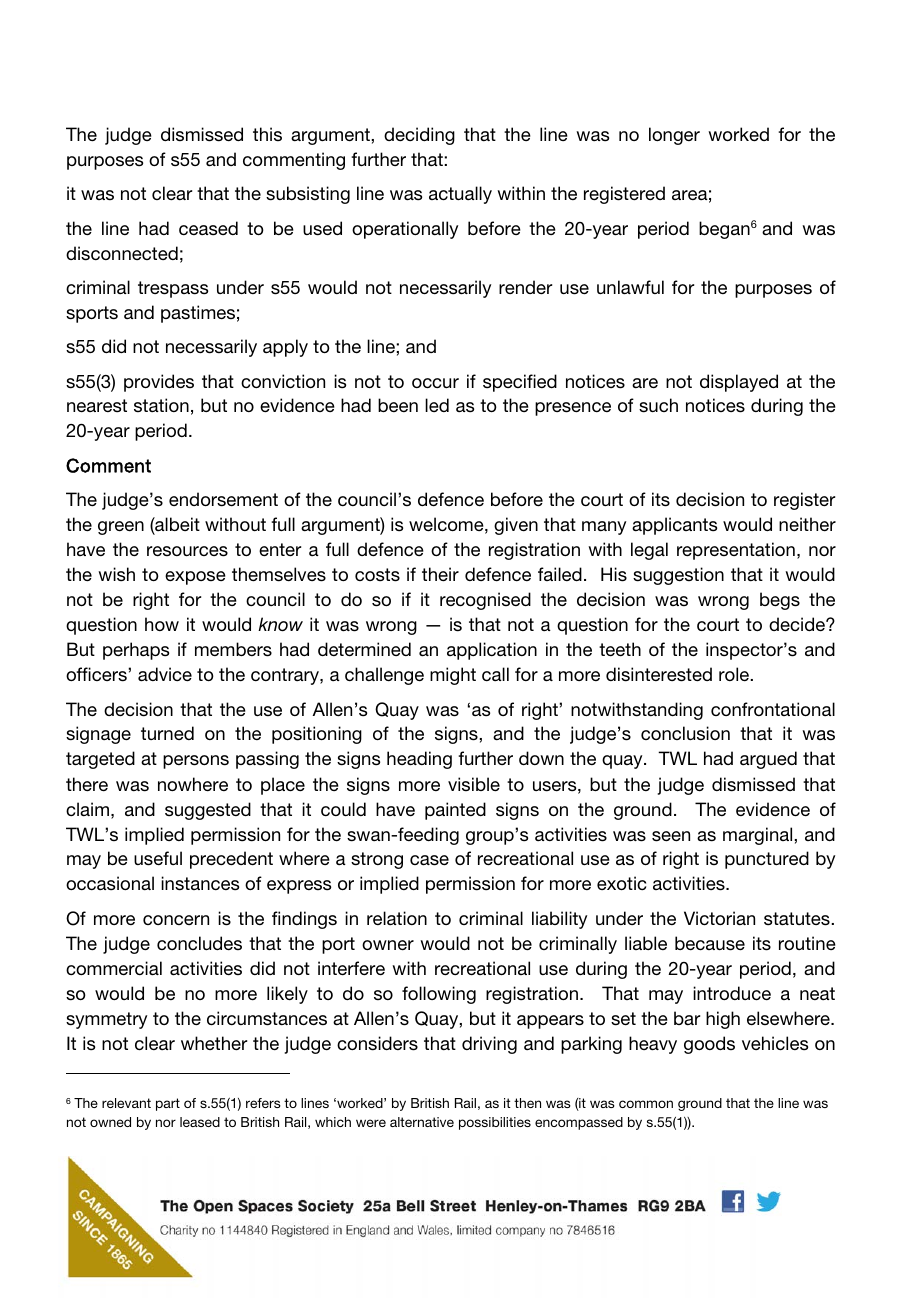  Describe the element at coordinates (429, 860) in the image. I see `case` at that location.
